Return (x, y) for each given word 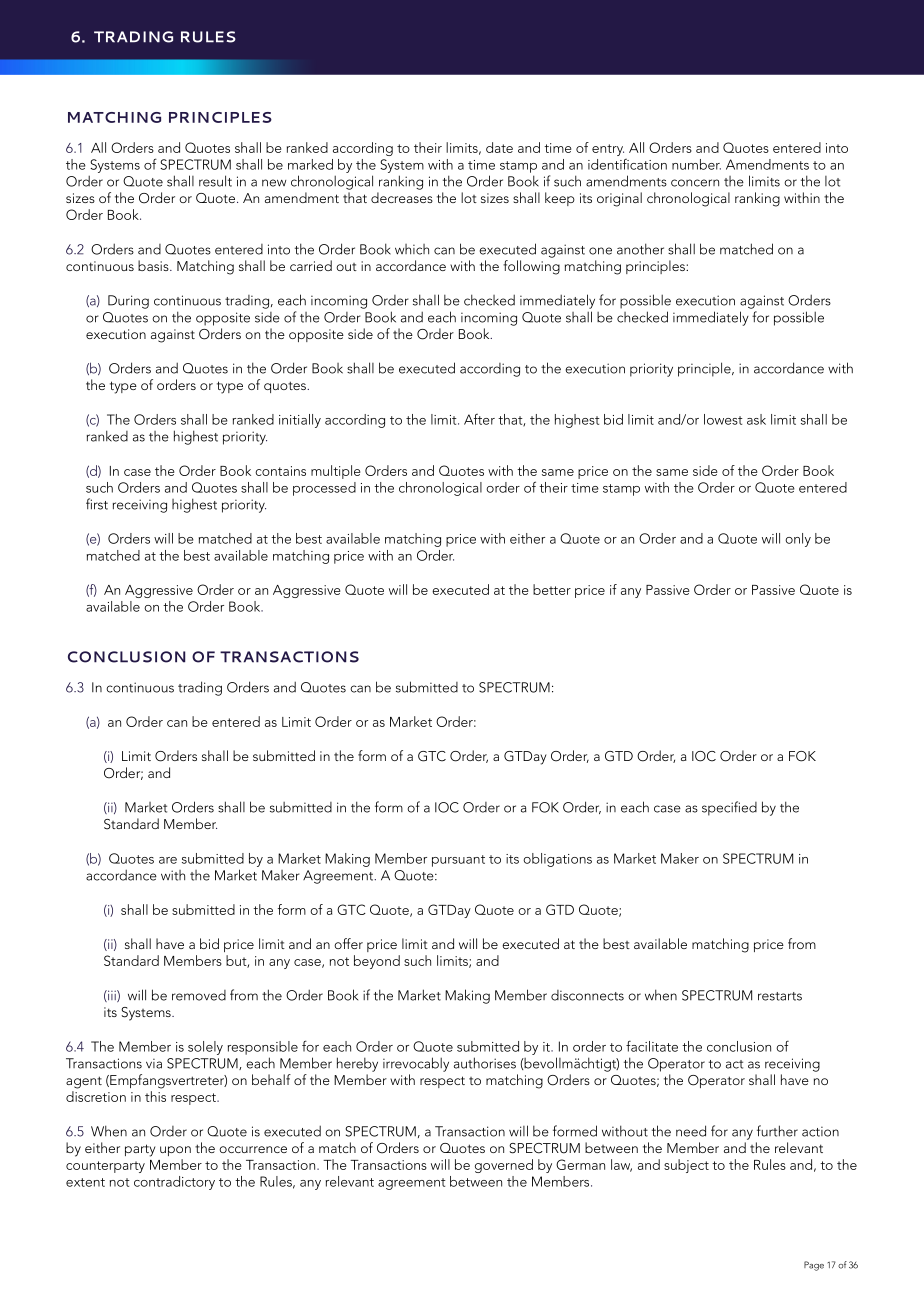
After (479, 419)
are (168, 860)
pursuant (458, 861)
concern (695, 183)
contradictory (174, 1183)
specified (729, 808)
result (215, 181)
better (552, 589)
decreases (402, 197)
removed (199, 995)
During (128, 302)
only (798, 540)
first (97, 504)
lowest (723, 419)
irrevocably (416, 1064)
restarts (780, 996)
